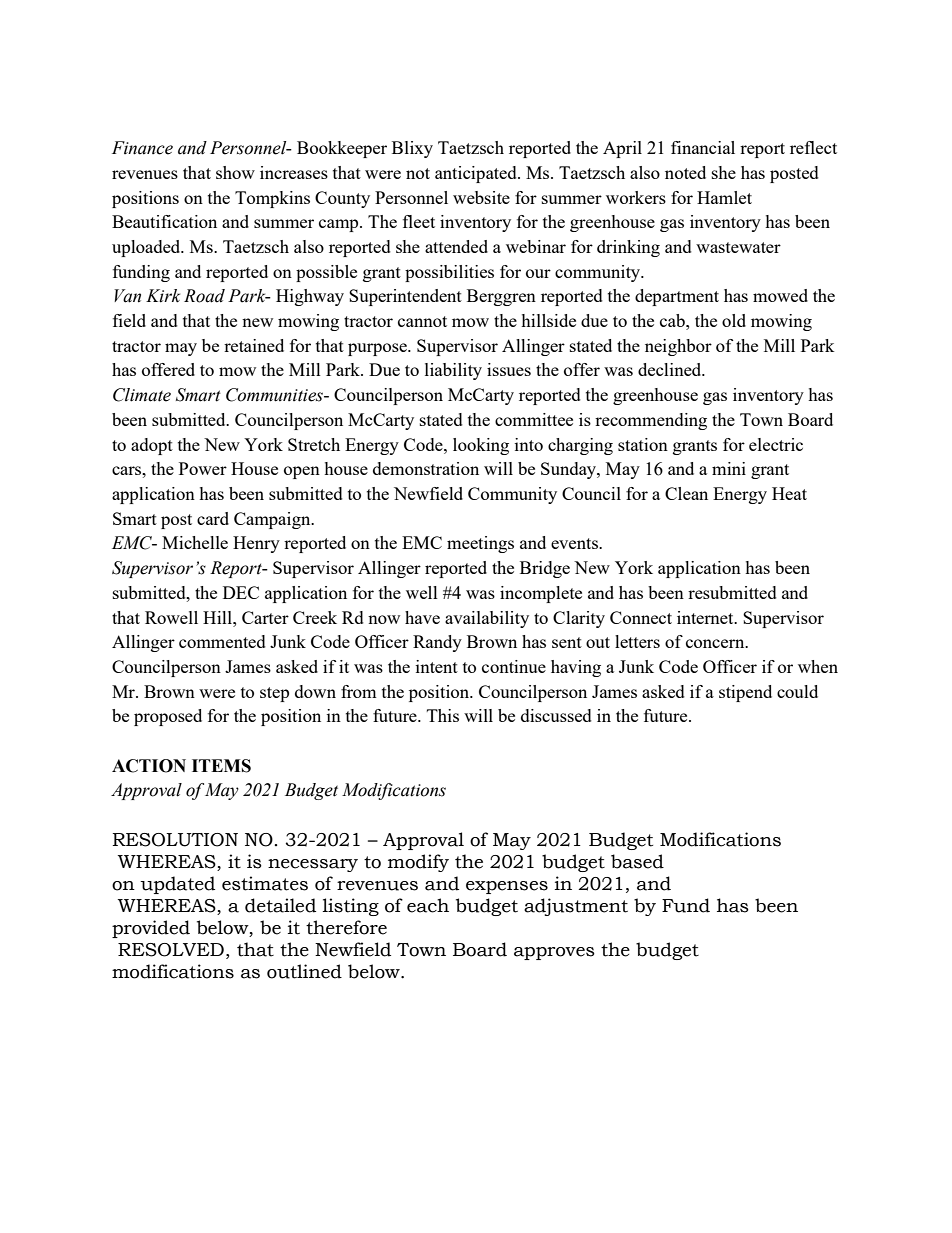 This screenshot has width=952, height=1233. What do you see at coordinates (168, 717) in the screenshot?
I see `proposed` at bounding box center [168, 717].
